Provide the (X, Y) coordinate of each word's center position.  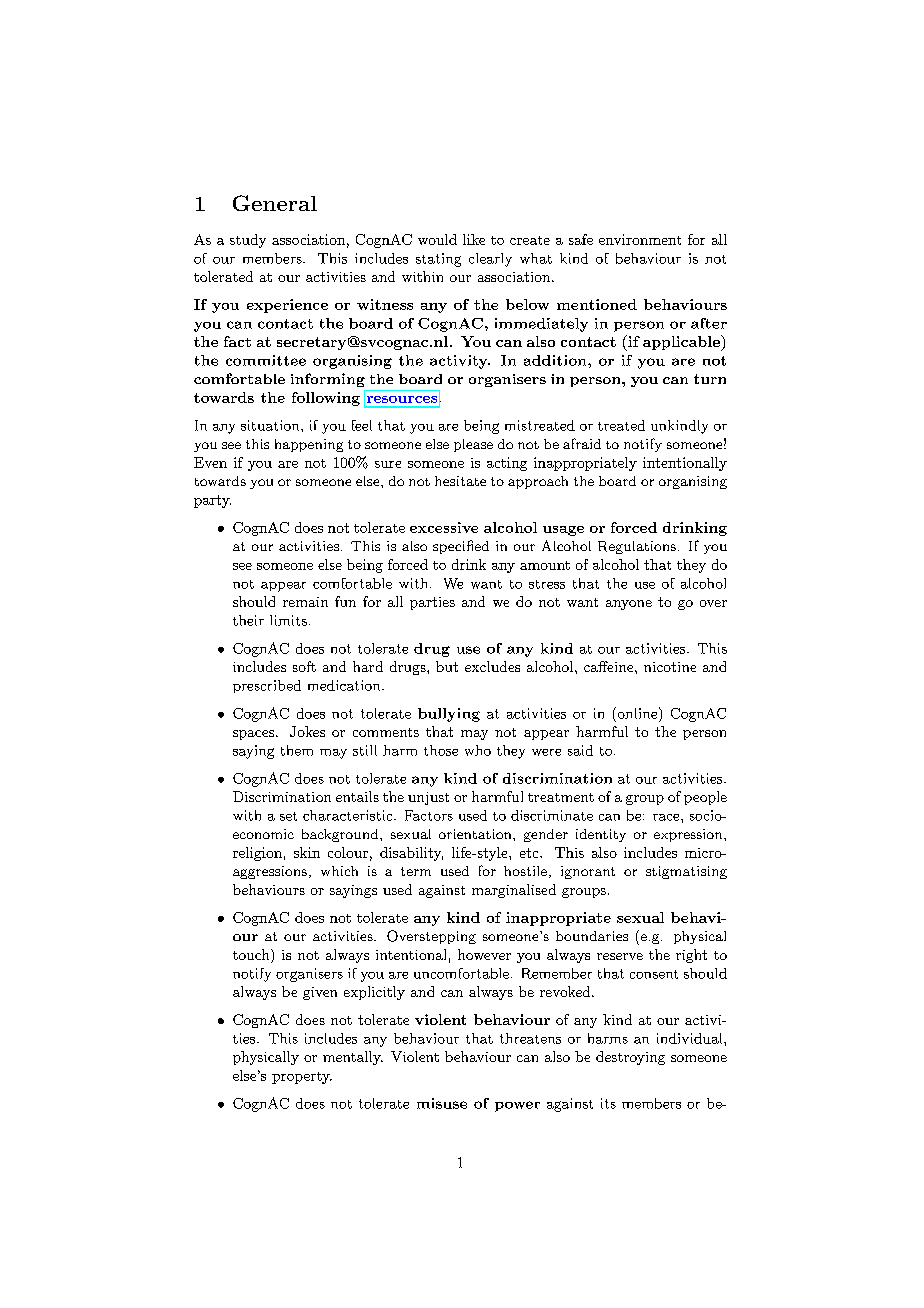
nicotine (670, 667)
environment (640, 239)
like (474, 239)
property (302, 1078)
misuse (442, 1103)
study (248, 241)
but (447, 666)
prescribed (267, 686)
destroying (630, 1058)
